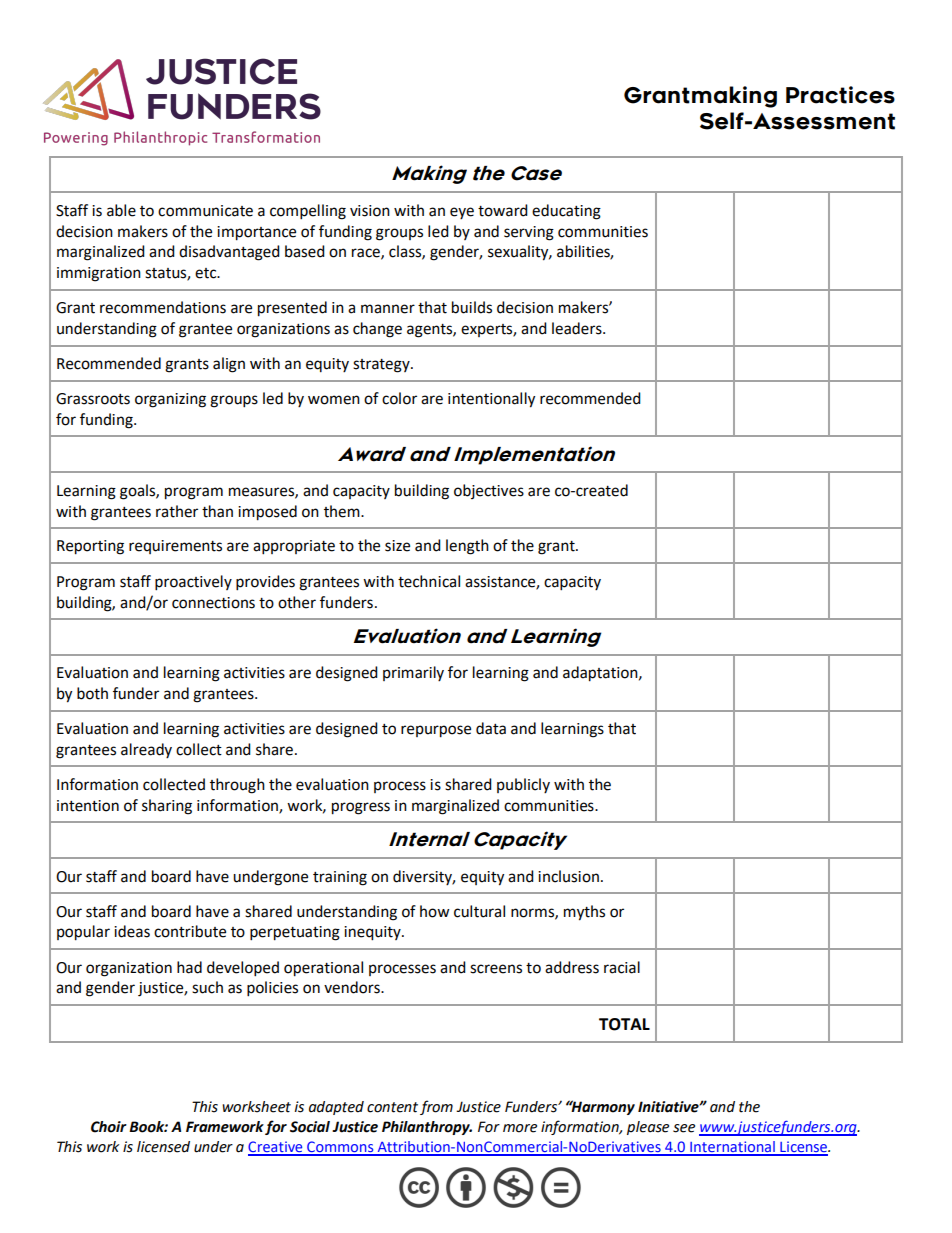  I want to click on Practices, so click(840, 95).
